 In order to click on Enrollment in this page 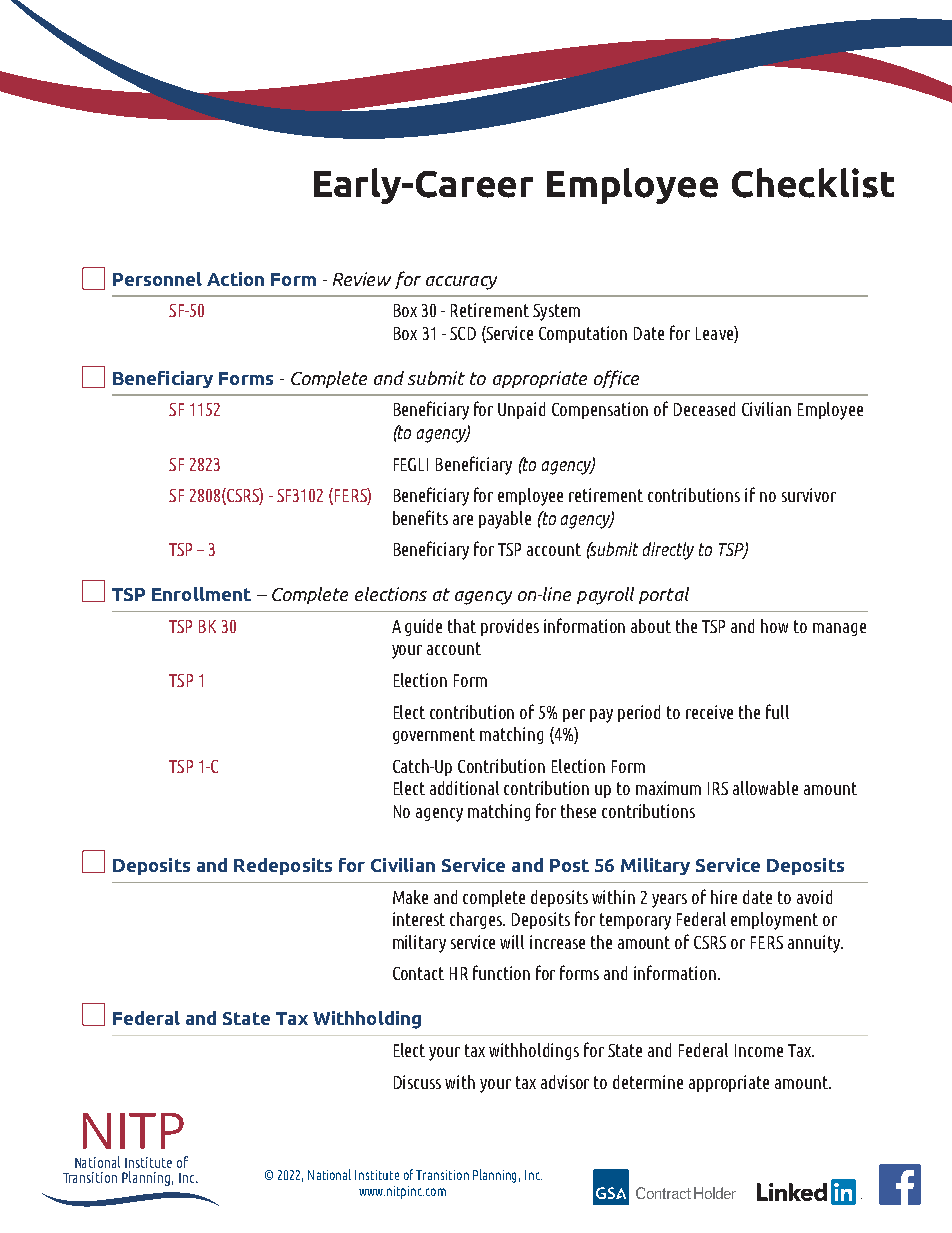, I will do `click(201, 594)`.
